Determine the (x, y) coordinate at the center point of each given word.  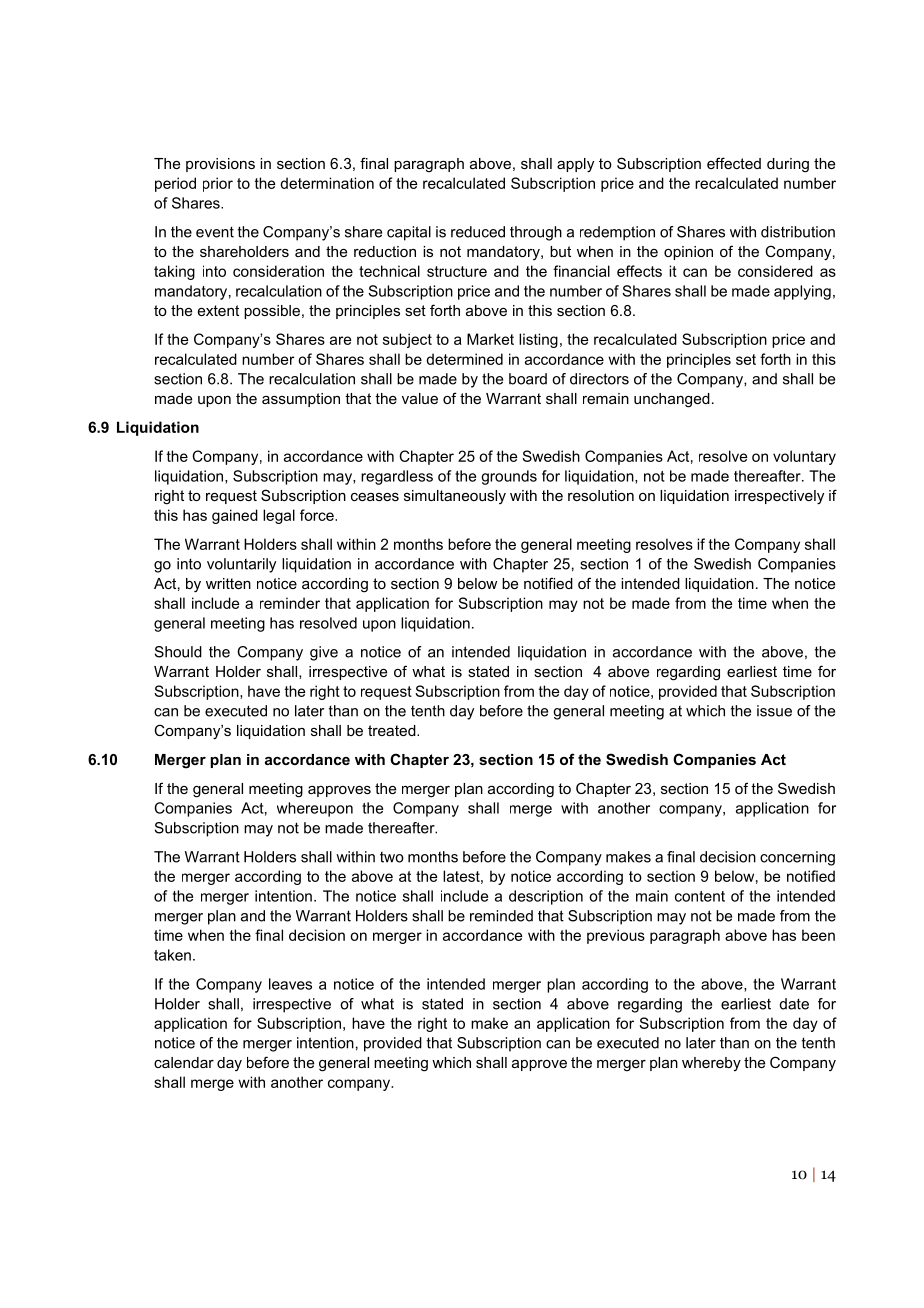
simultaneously (455, 497)
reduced (478, 232)
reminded (501, 916)
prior (218, 184)
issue (774, 711)
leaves (290, 984)
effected (734, 163)
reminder (290, 603)
